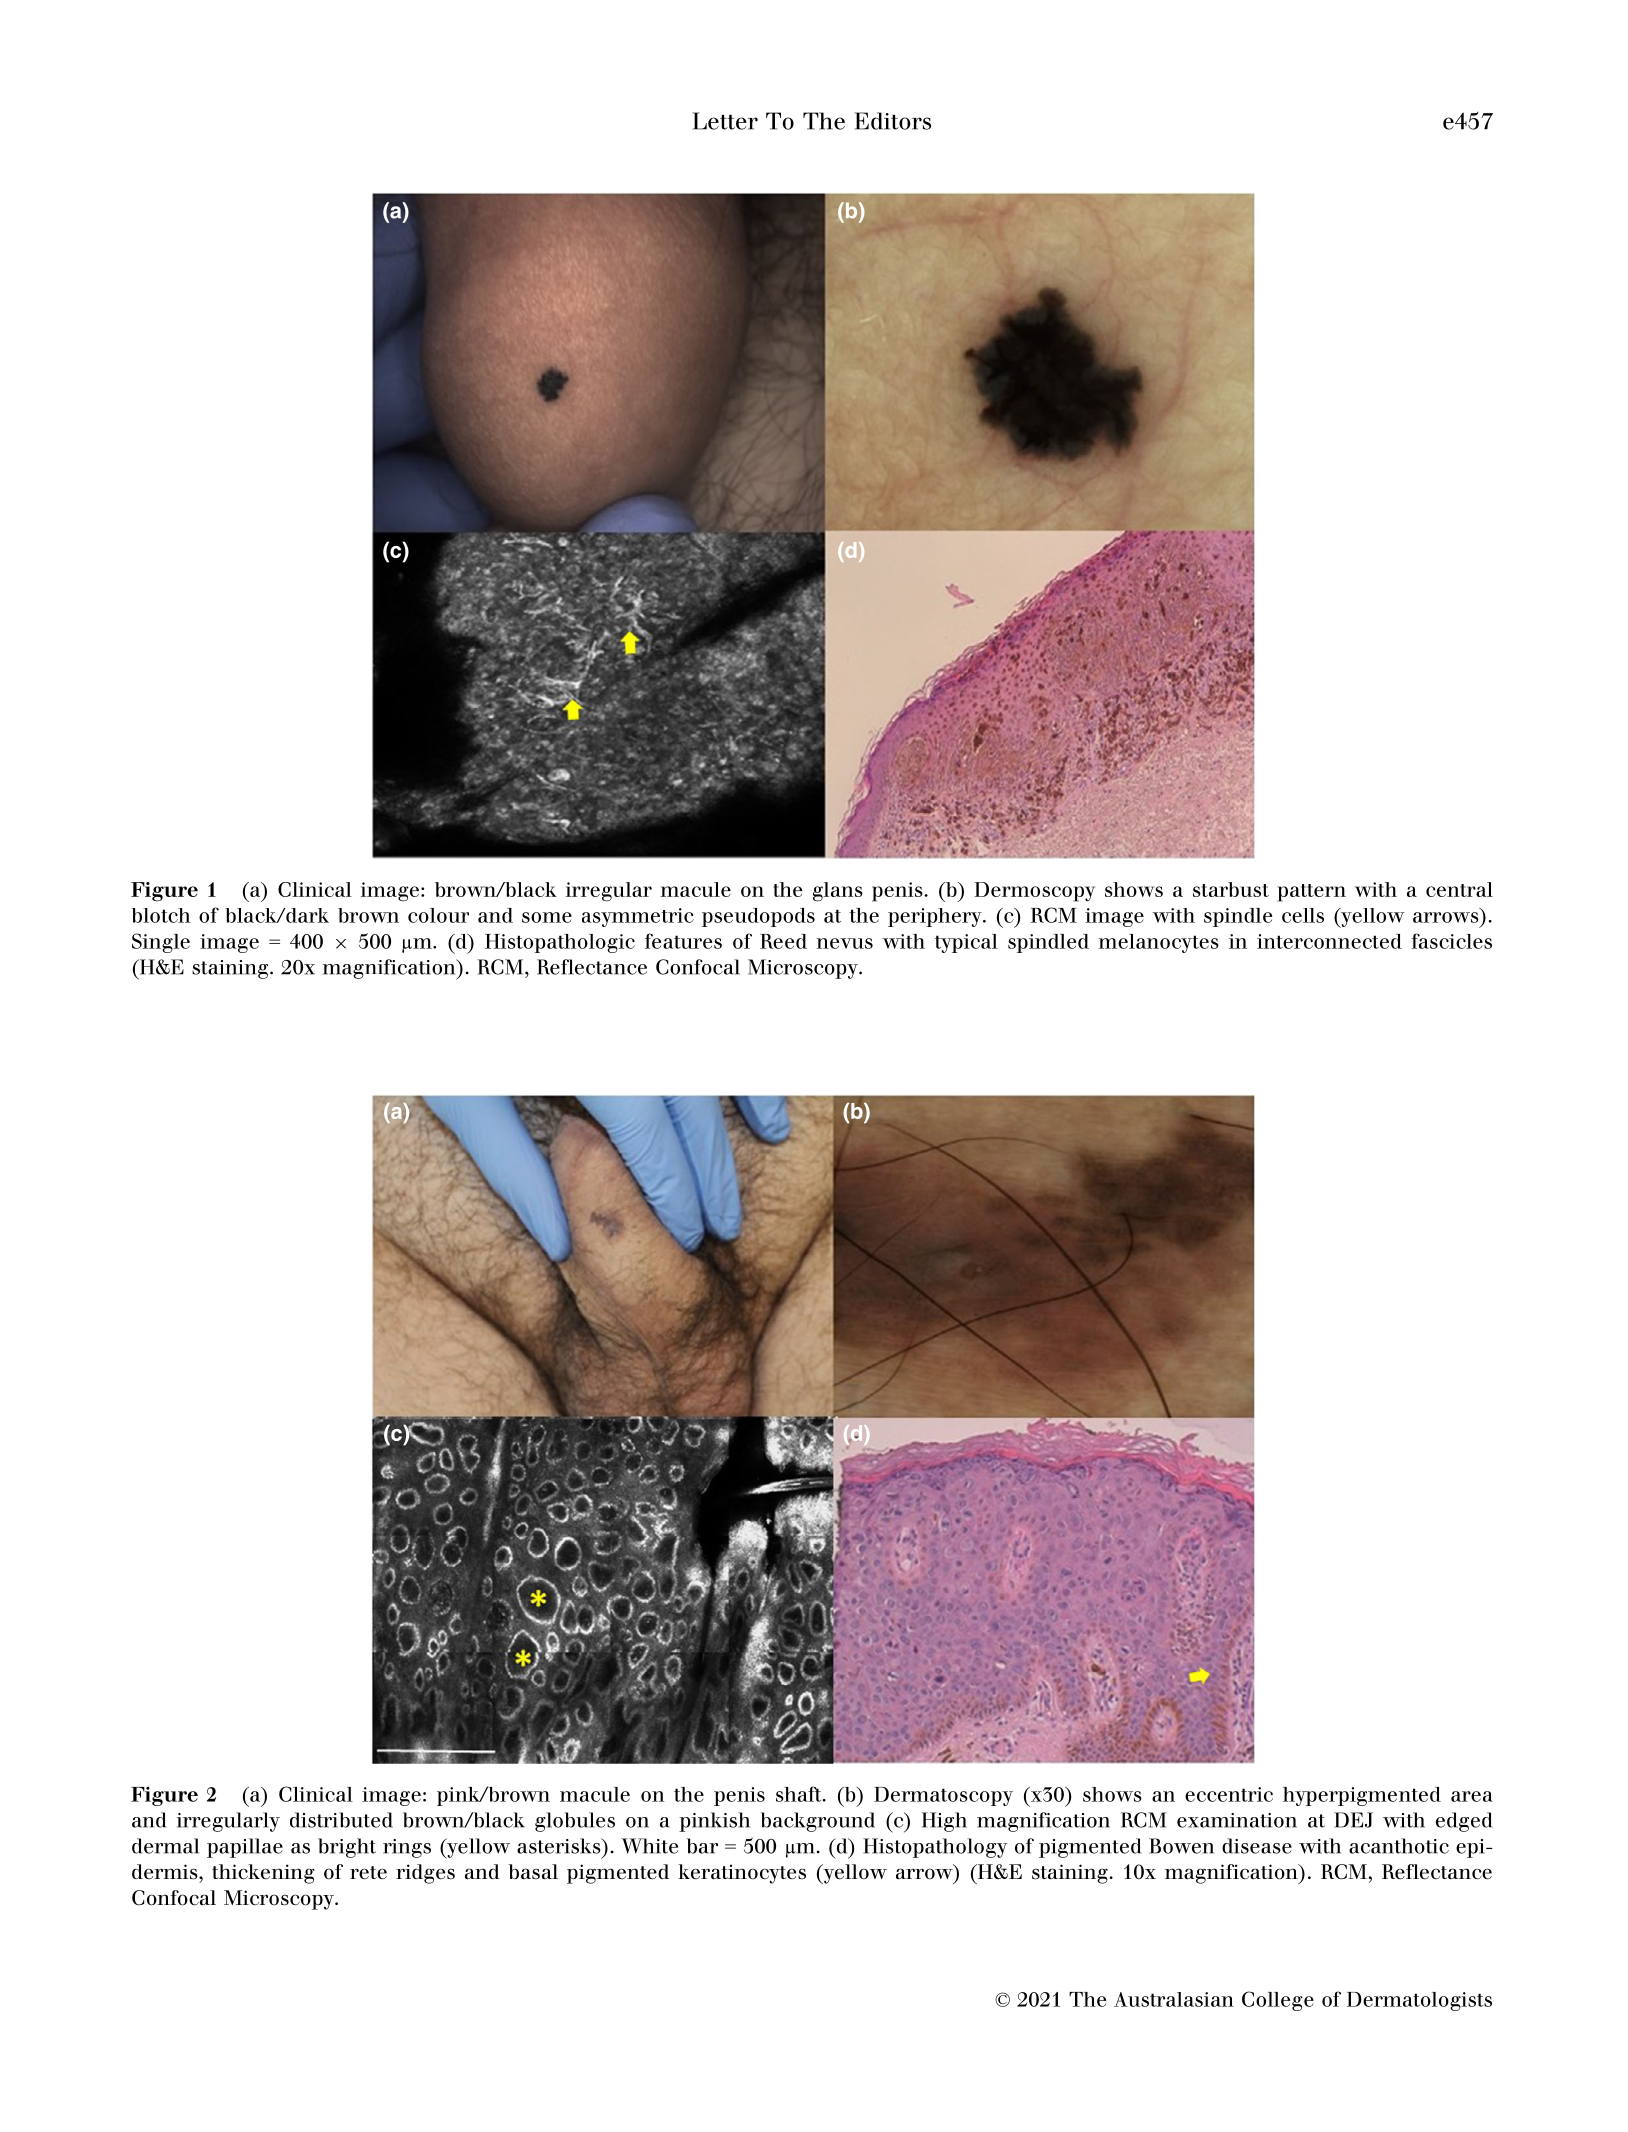 The width and height of the screenshot is (1628, 2132). What do you see at coordinates (893, 121) in the screenshot?
I see `Editors` at bounding box center [893, 121].
